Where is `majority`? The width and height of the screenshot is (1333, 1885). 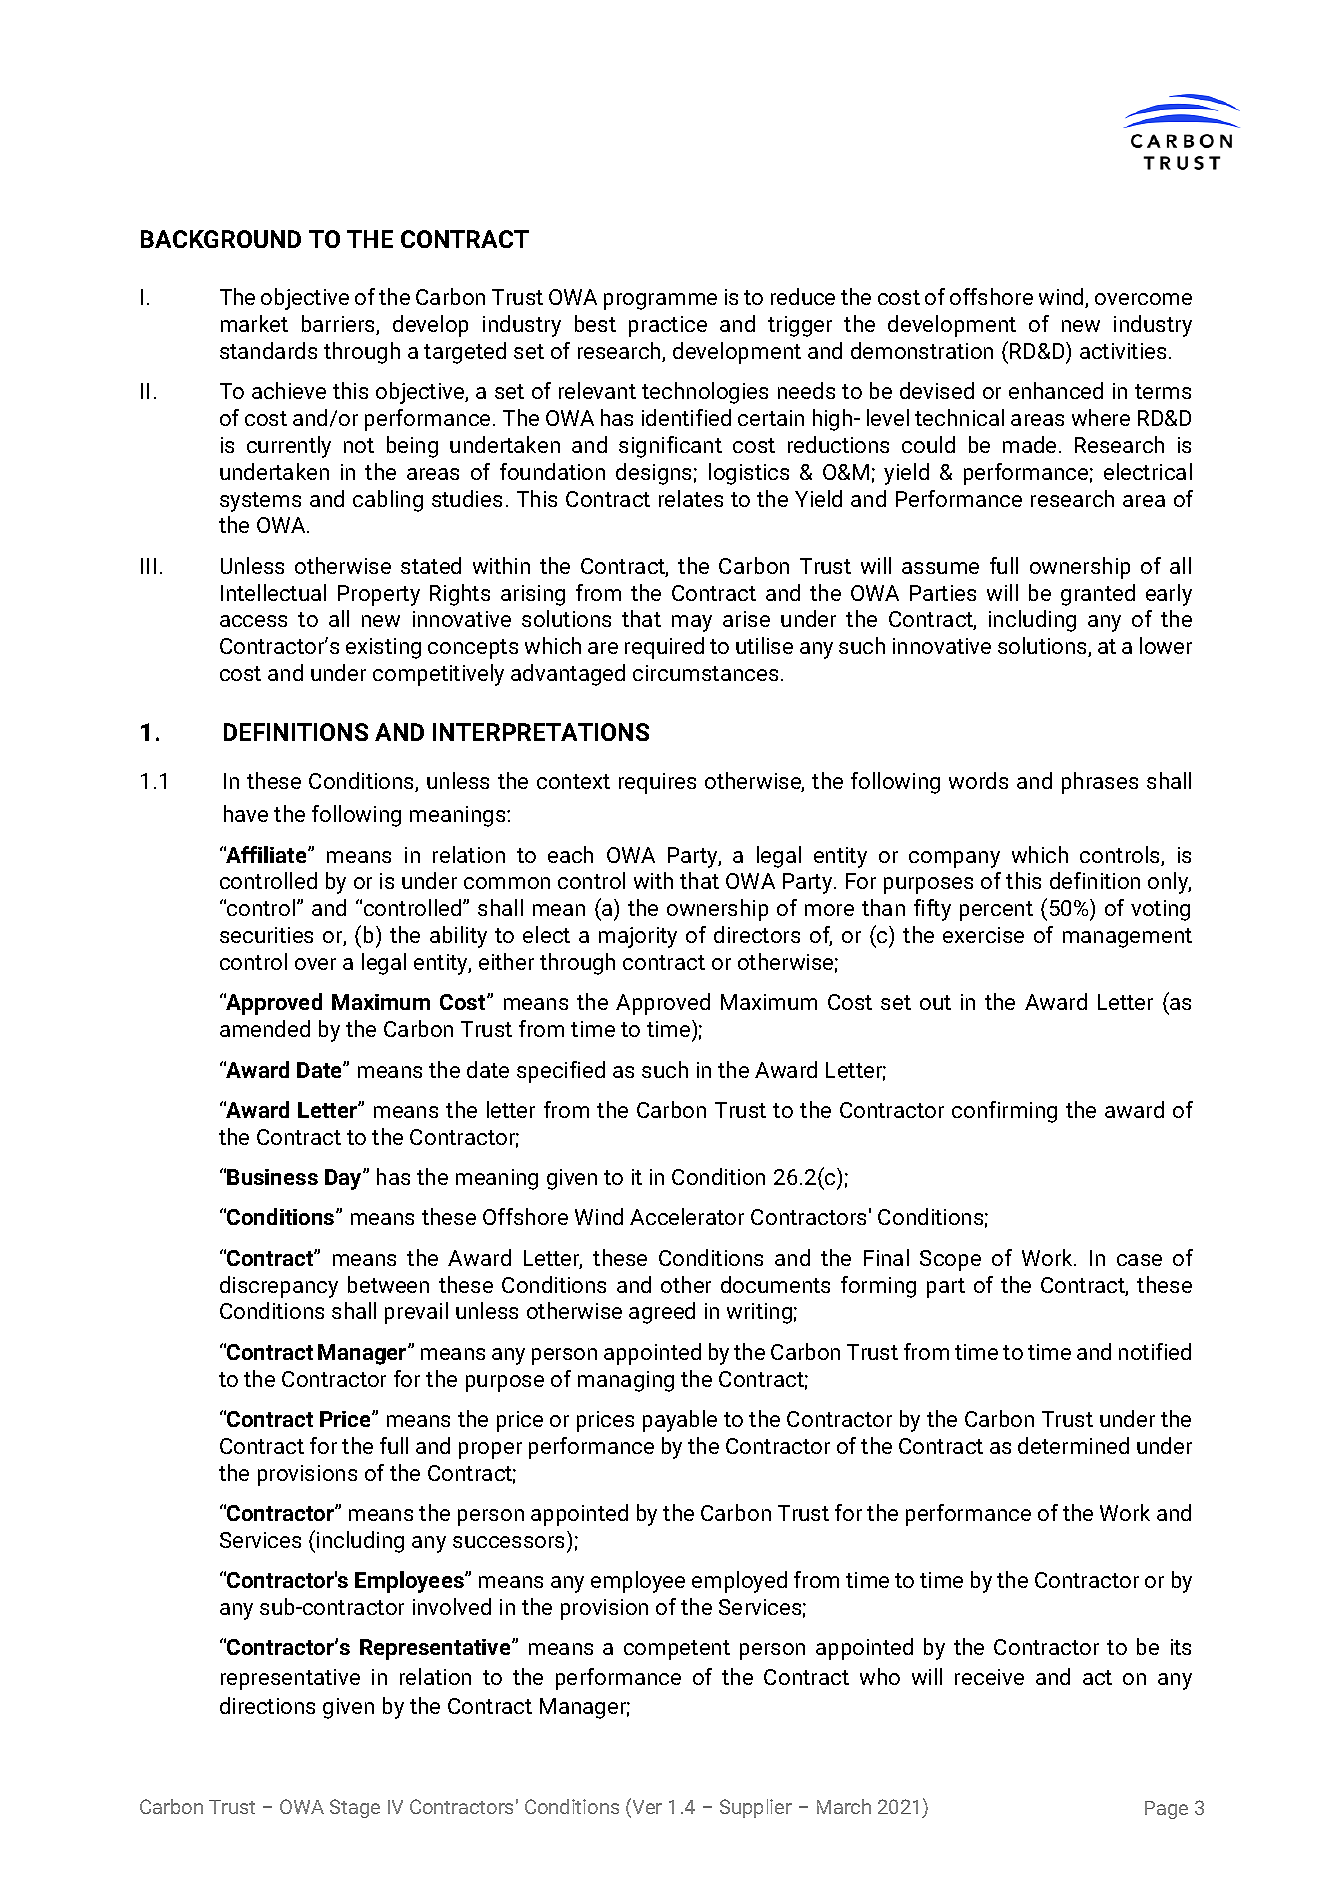 majority is located at coordinates (638, 937).
